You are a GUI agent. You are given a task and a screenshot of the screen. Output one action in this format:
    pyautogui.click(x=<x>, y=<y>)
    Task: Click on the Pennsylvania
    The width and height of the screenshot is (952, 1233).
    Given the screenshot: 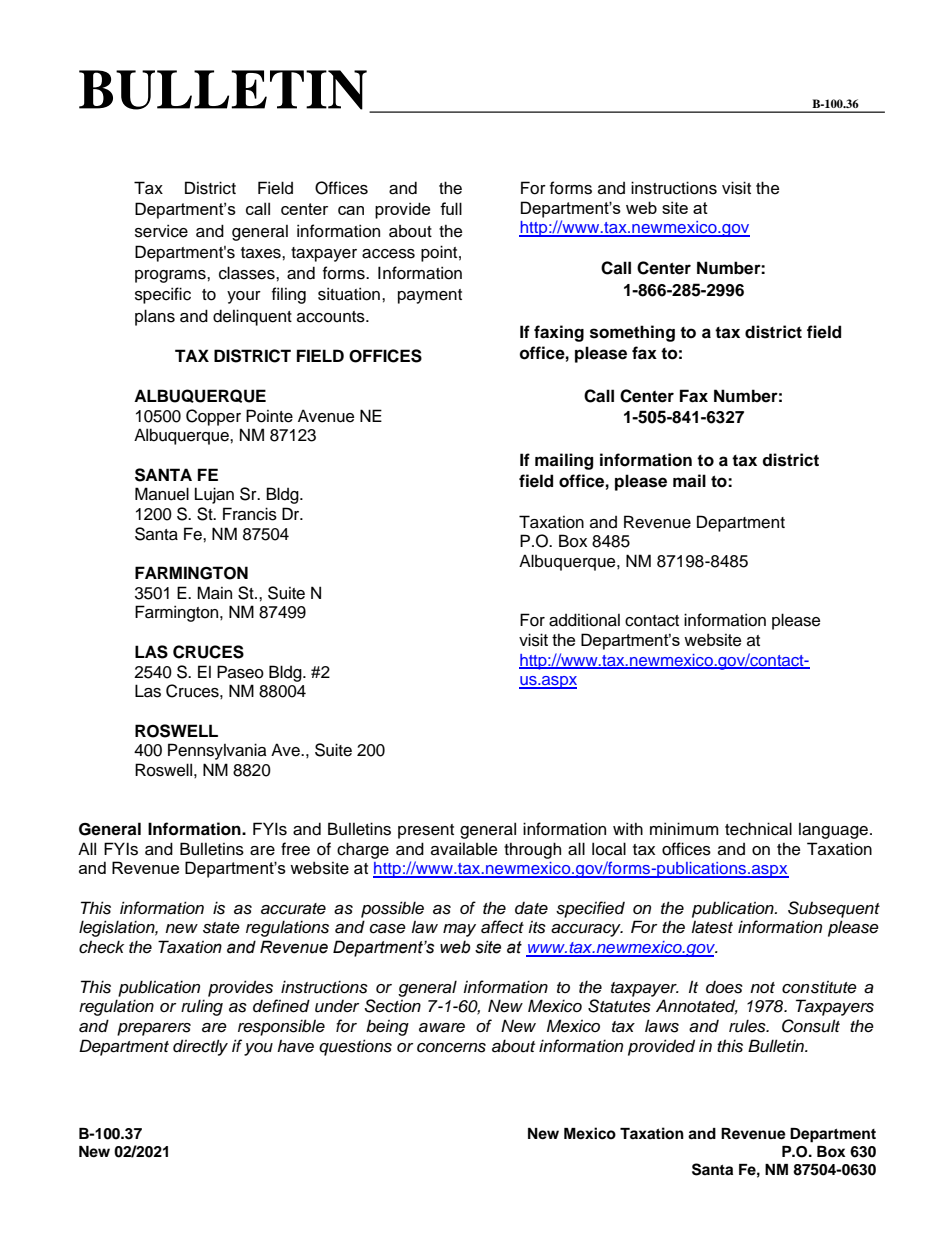 What is the action you would take?
    pyautogui.click(x=217, y=751)
